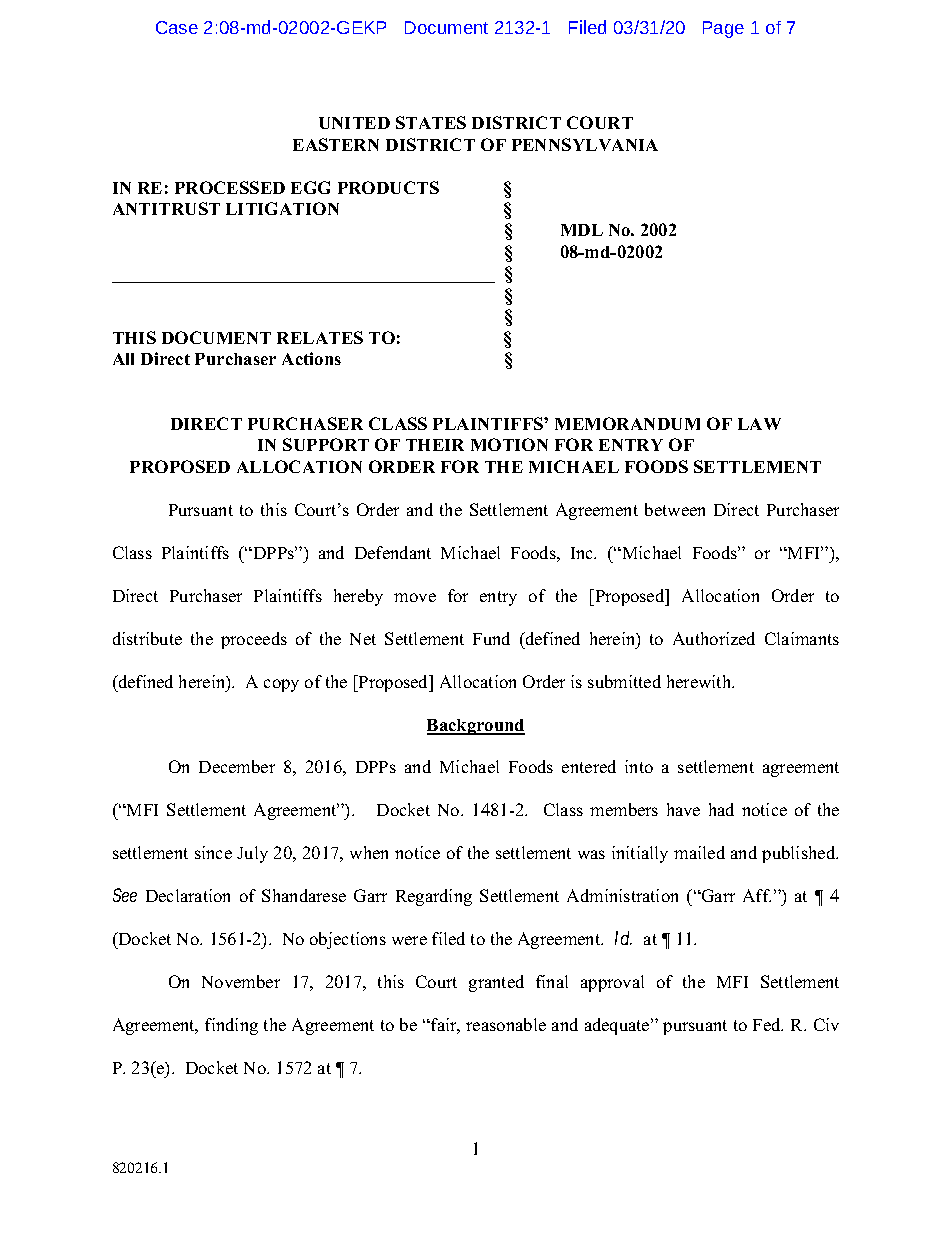 Image resolution: width=952 pixels, height=1233 pixels. Describe the element at coordinates (177, 27) in the screenshot. I see `Case` at that location.
